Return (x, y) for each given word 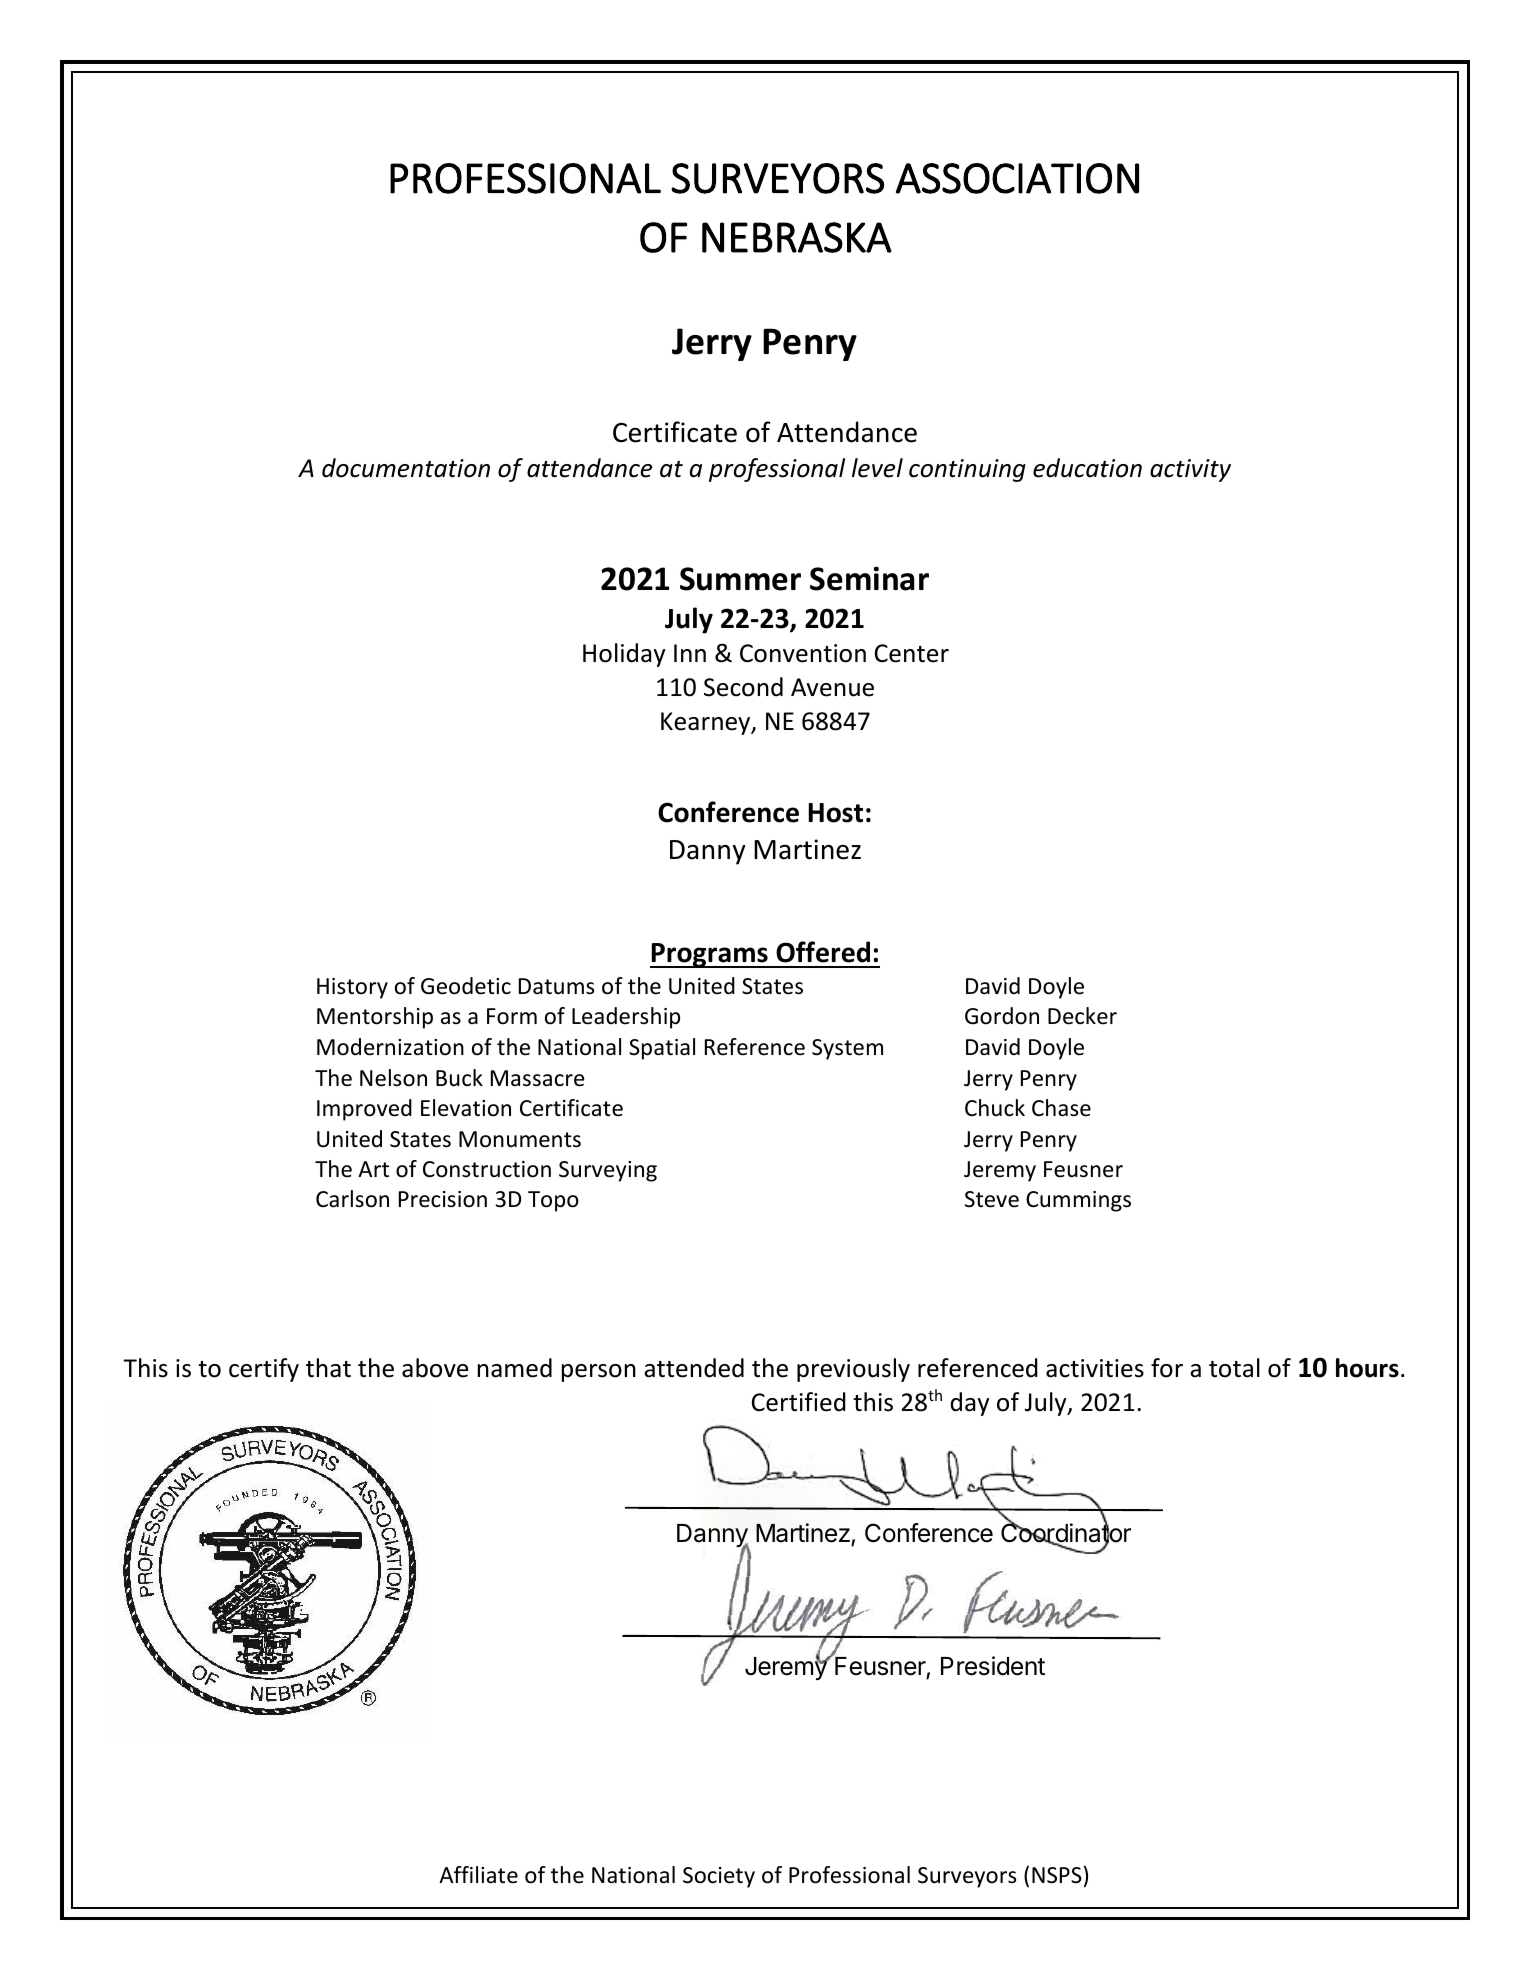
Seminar (869, 578)
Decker (1082, 1016)
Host (836, 813)
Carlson (352, 1199)
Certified (799, 1402)
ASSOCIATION (1017, 178)
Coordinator (1066, 1533)
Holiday (624, 655)
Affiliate (478, 1875)
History (352, 988)
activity (1190, 470)
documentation (406, 468)
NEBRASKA (797, 237)
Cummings (1078, 1201)
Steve (992, 1199)
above (435, 1368)
